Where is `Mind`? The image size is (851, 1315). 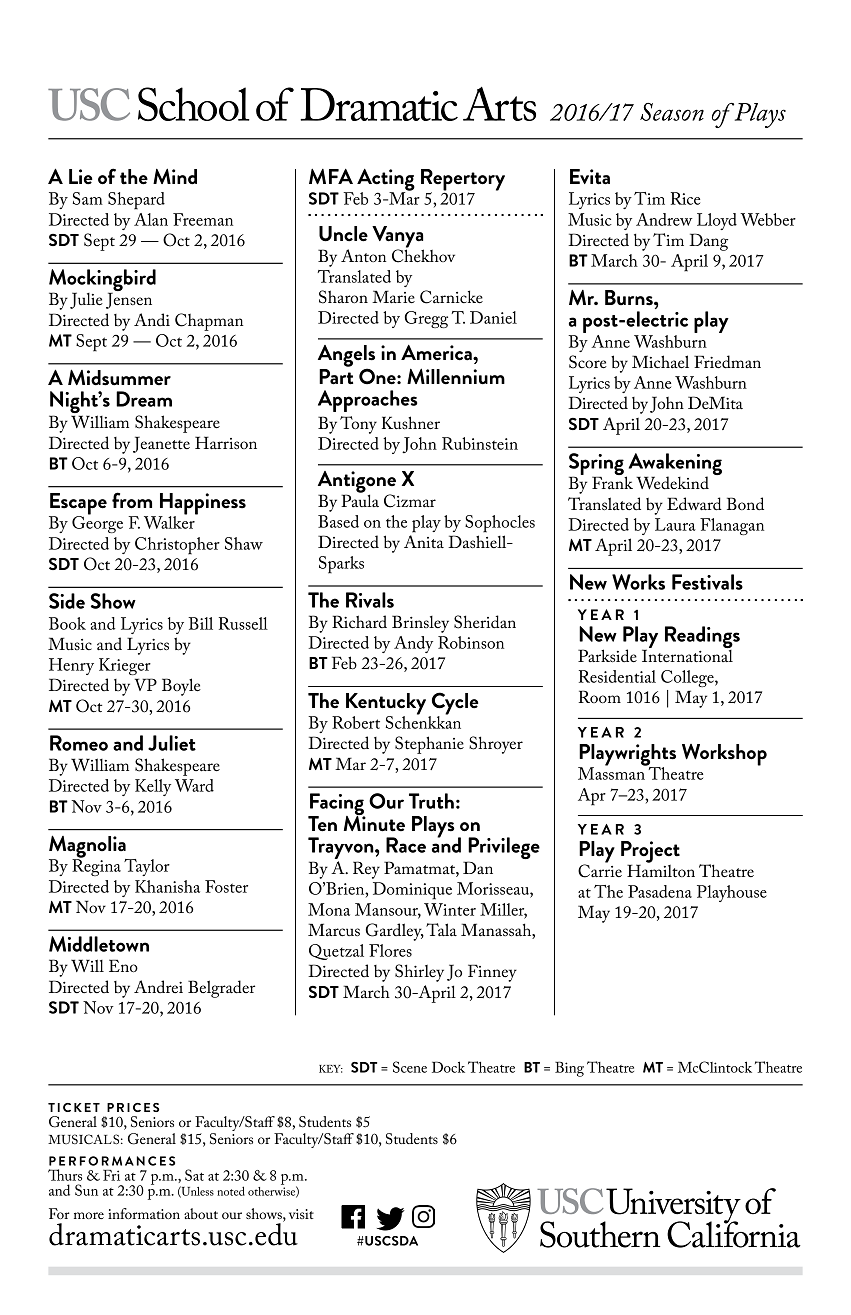 Mind is located at coordinates (175, 176).
